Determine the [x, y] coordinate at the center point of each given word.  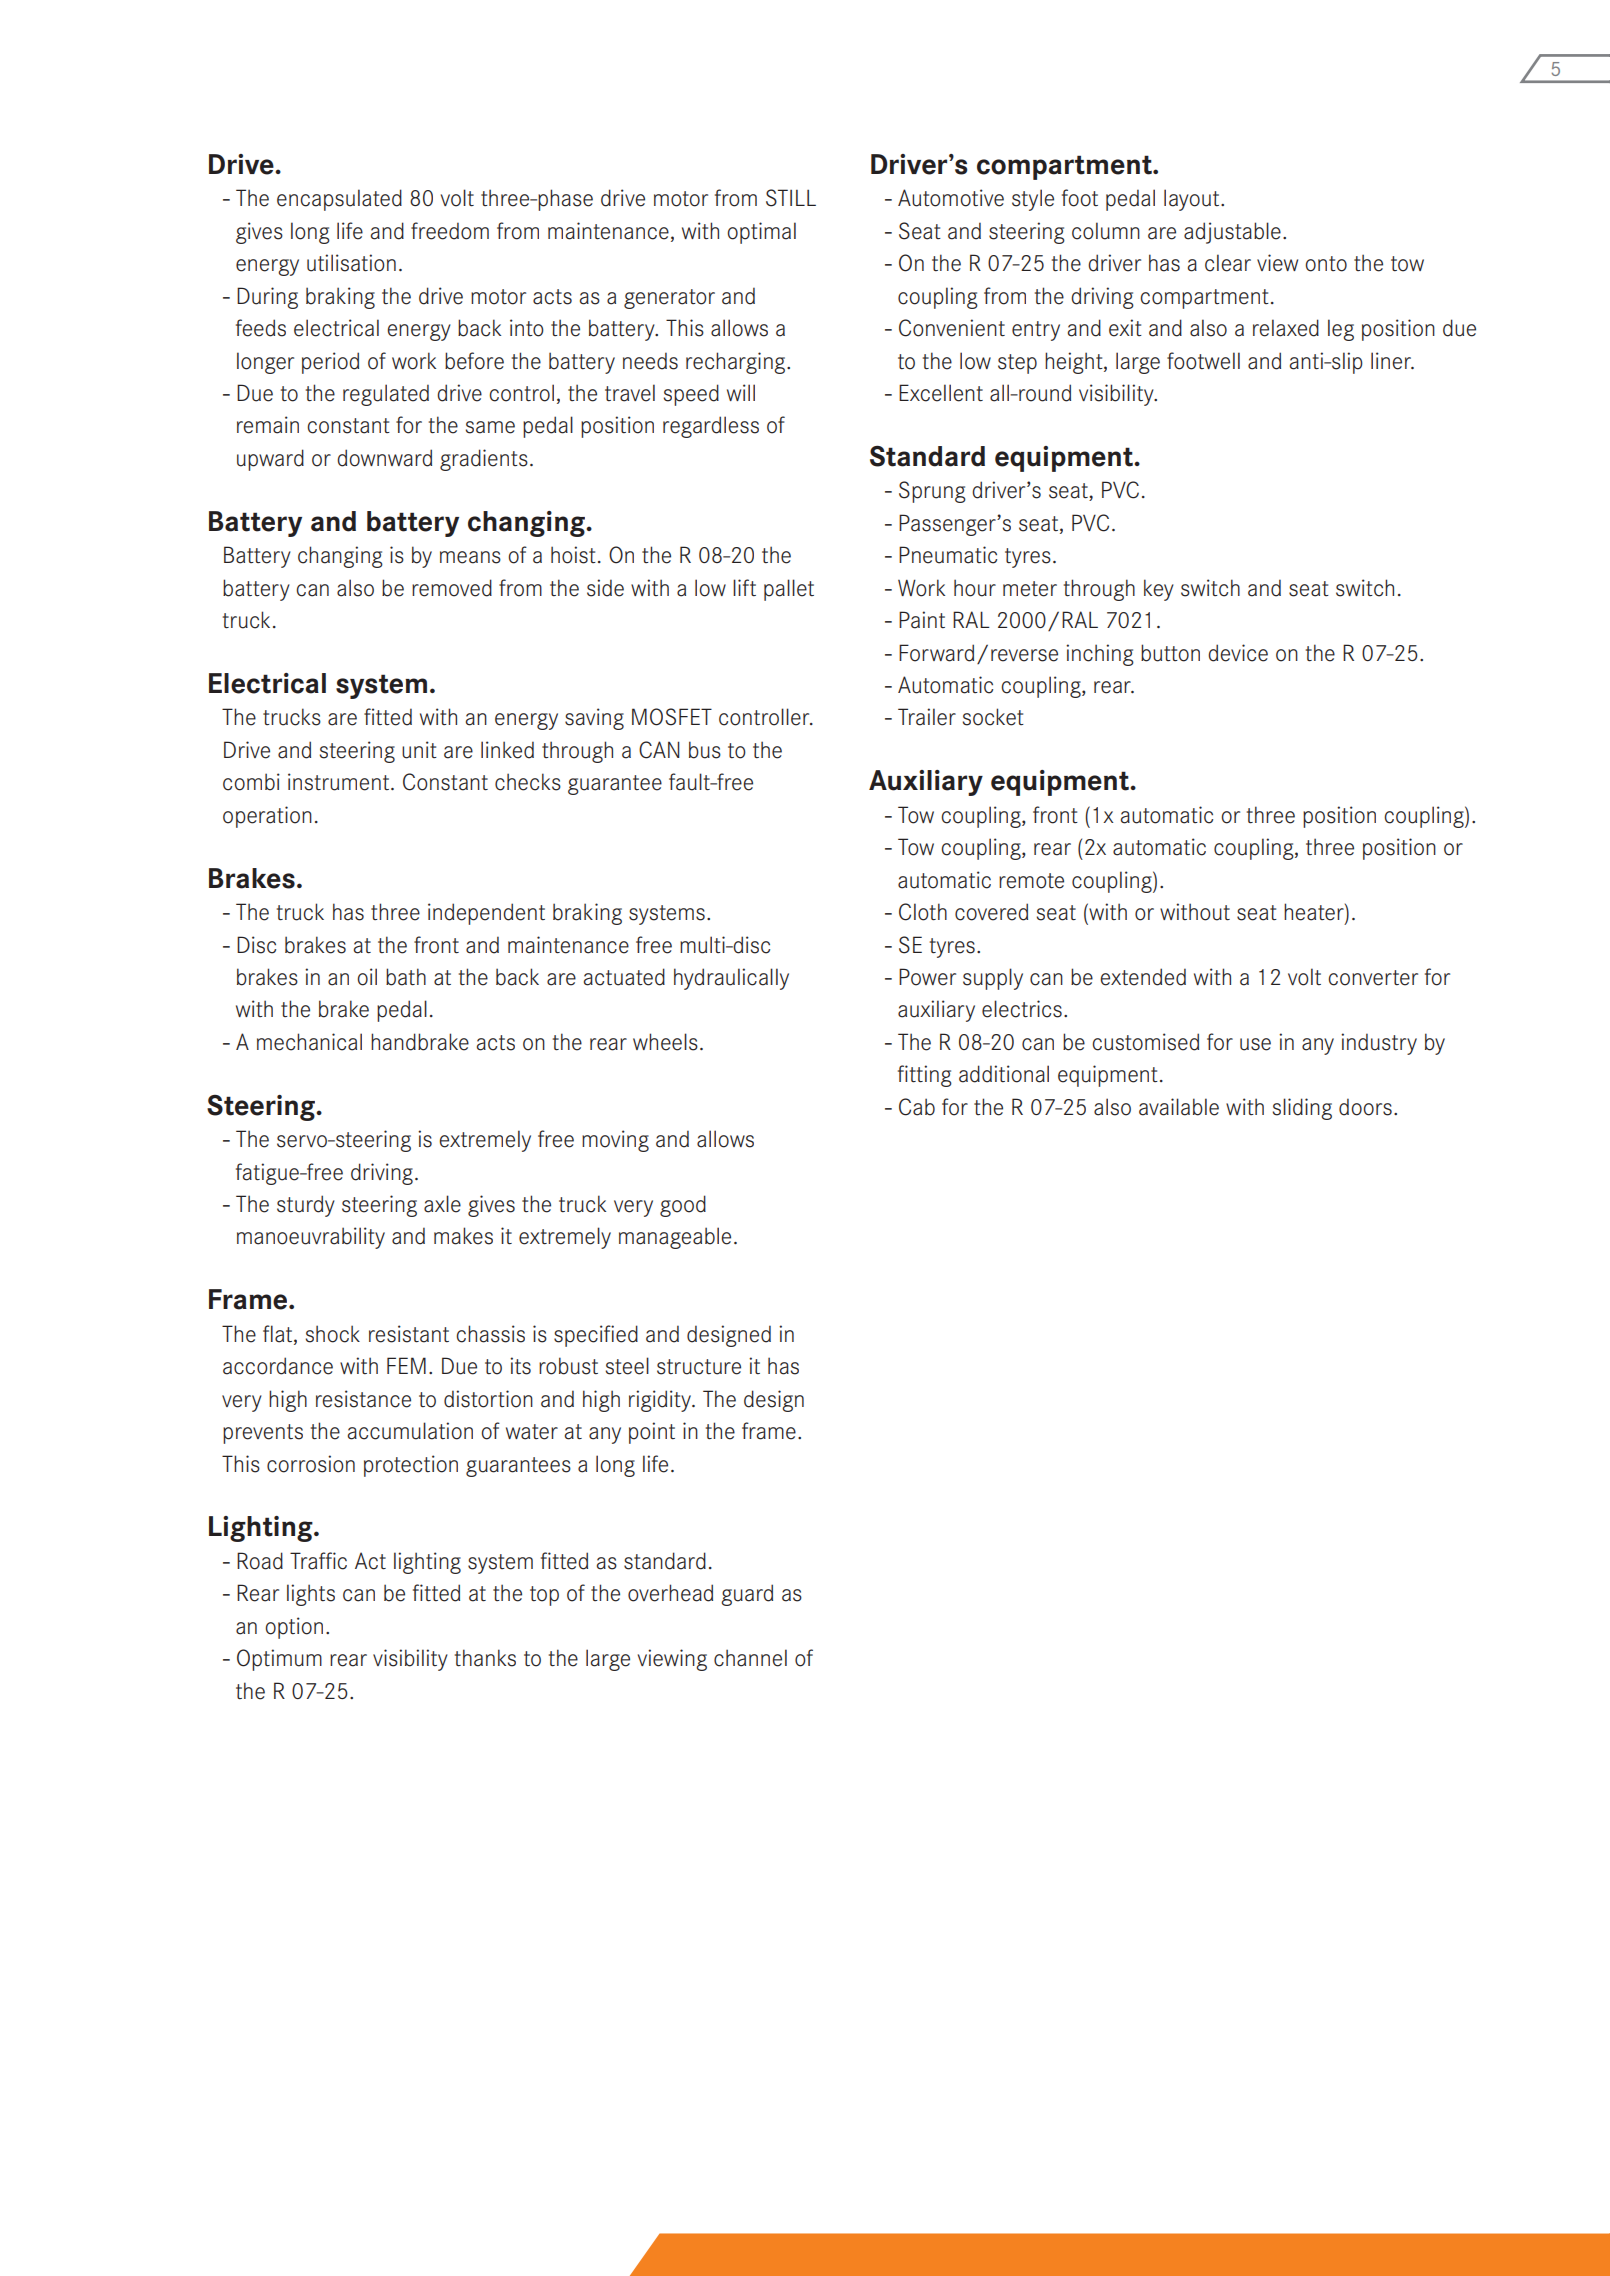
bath [406, 977]
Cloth [923, 912]
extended [1143, 977]
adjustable [1232, 233]
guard [747, 1595]
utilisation [351, 263]
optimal [761, 233]
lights [311, 1595]
